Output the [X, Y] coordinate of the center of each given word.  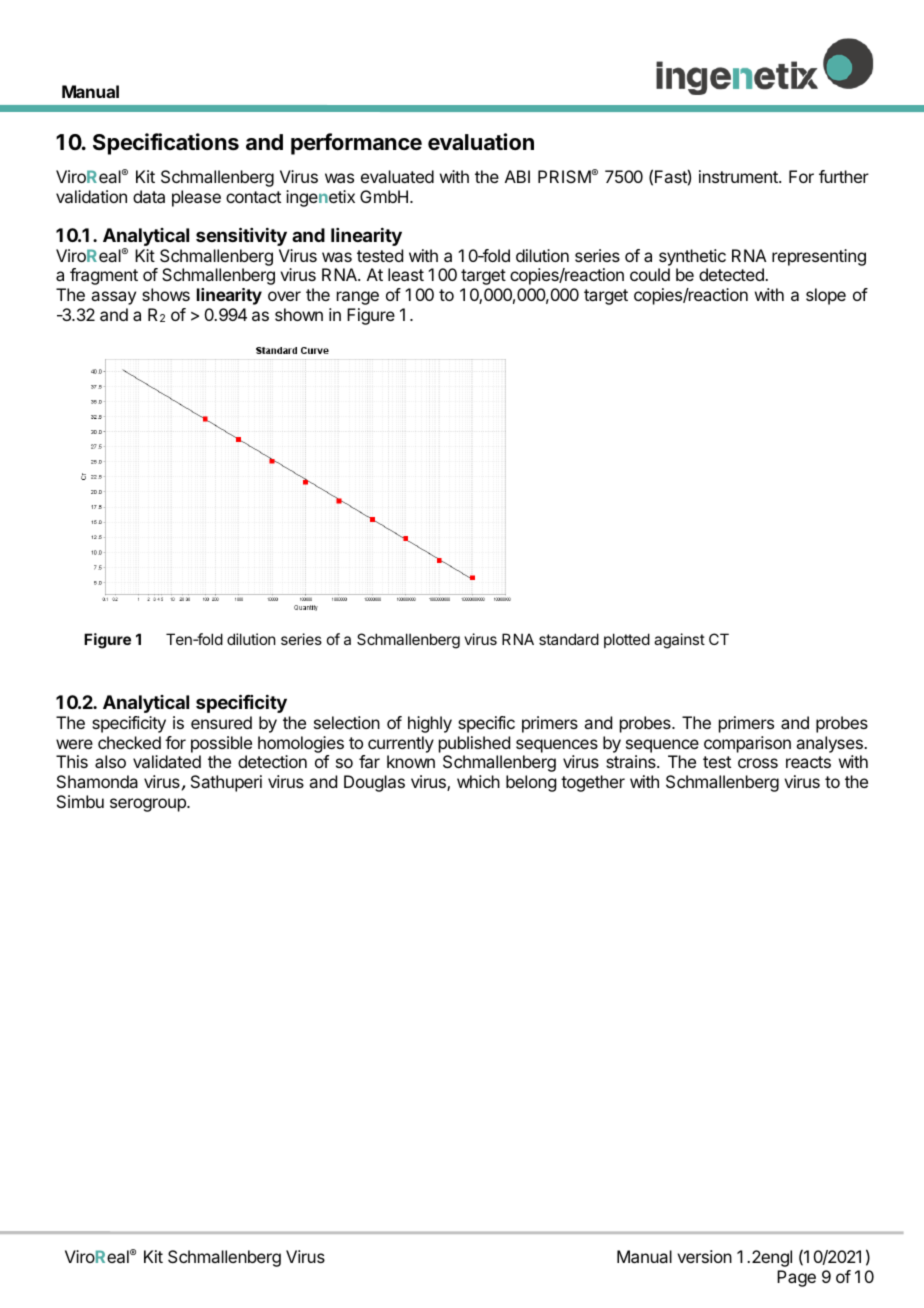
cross [758, 763]
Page [796, 1278]
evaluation [481, 142]
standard [569, 639]
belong [531, 783]
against [679, 641]
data [149, 196]
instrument [739, 176]
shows [166, 294]
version [704, 1256]
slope [826, 296]
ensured [221, 722]
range [358, 298]
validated [167, 761]
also [110, 761]
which [478, 781]
